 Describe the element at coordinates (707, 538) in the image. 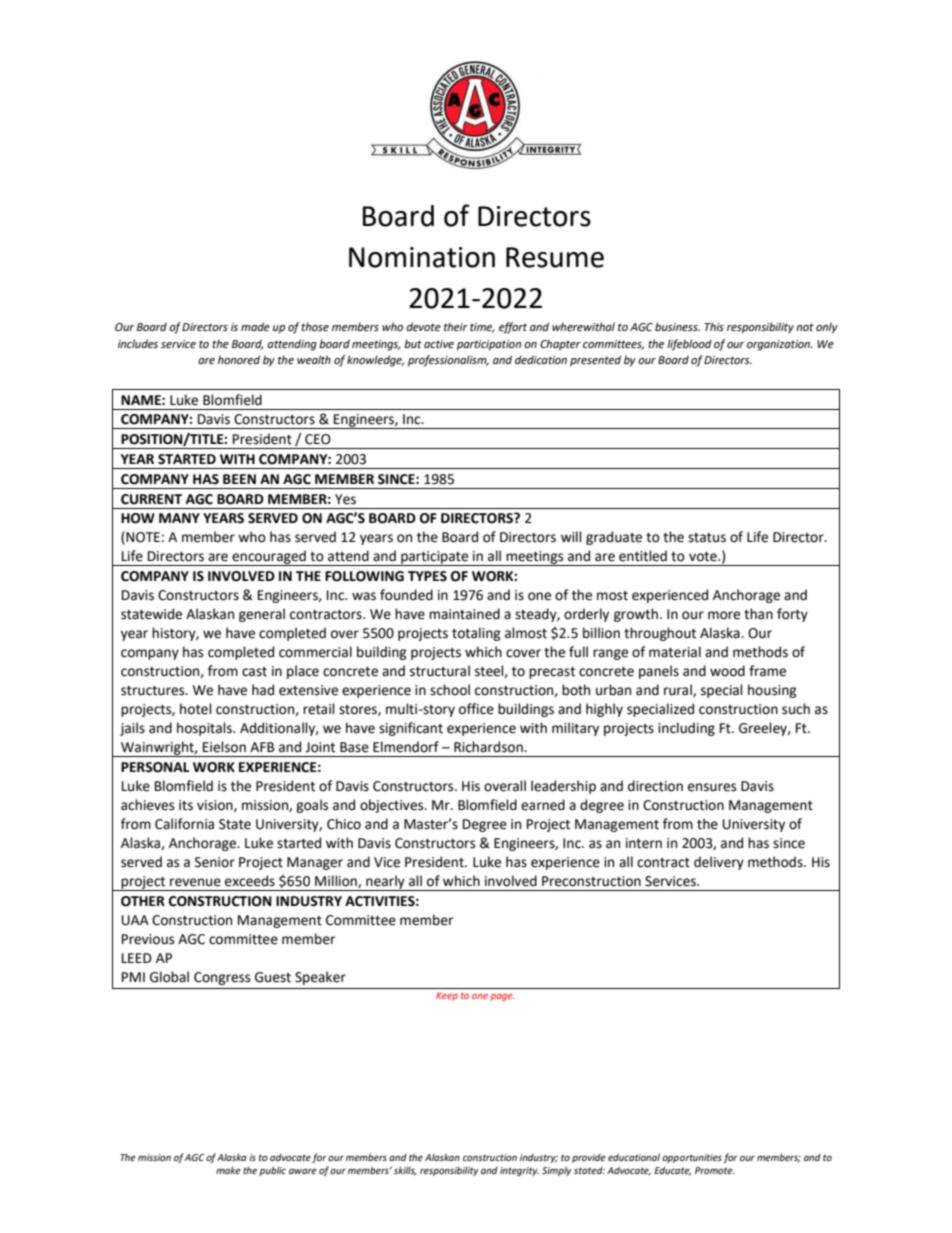

I see `status` at that location.
